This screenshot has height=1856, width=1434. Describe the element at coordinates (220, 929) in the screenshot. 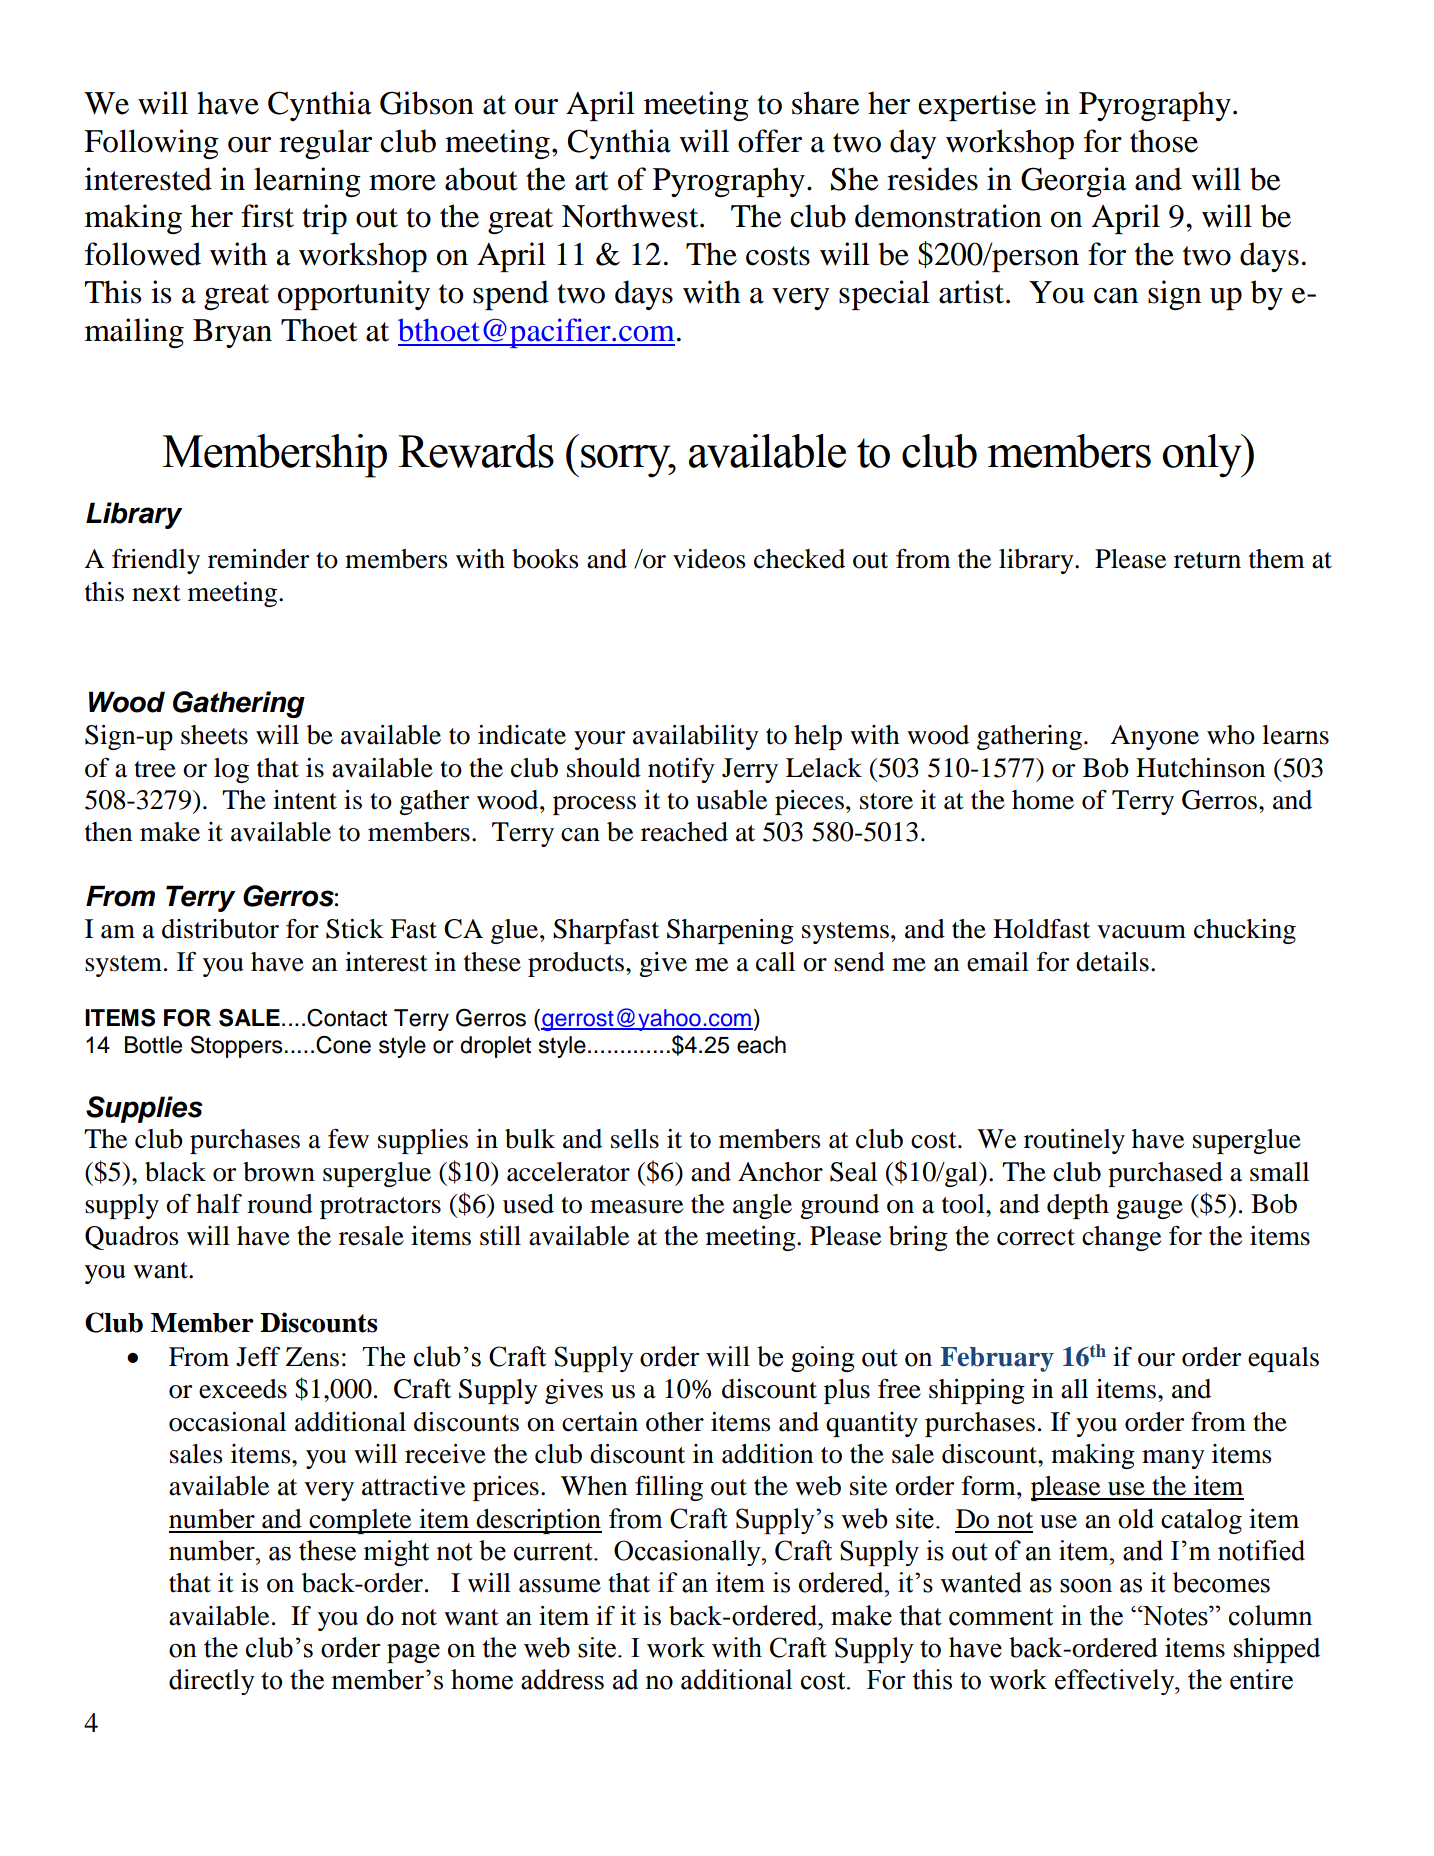

I see `distributor` at that location.
